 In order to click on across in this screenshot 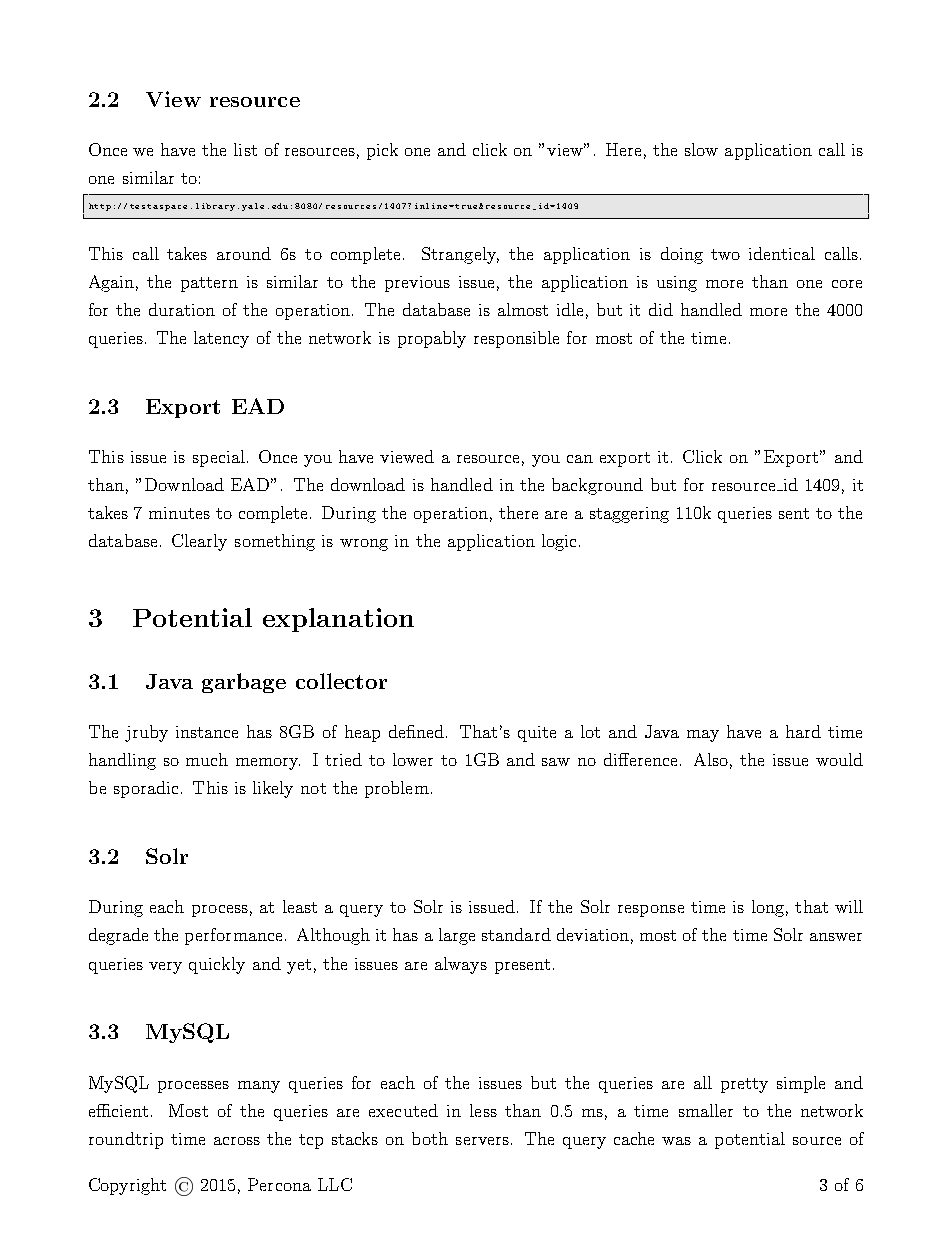, I will do `click(237, 1141)`.
